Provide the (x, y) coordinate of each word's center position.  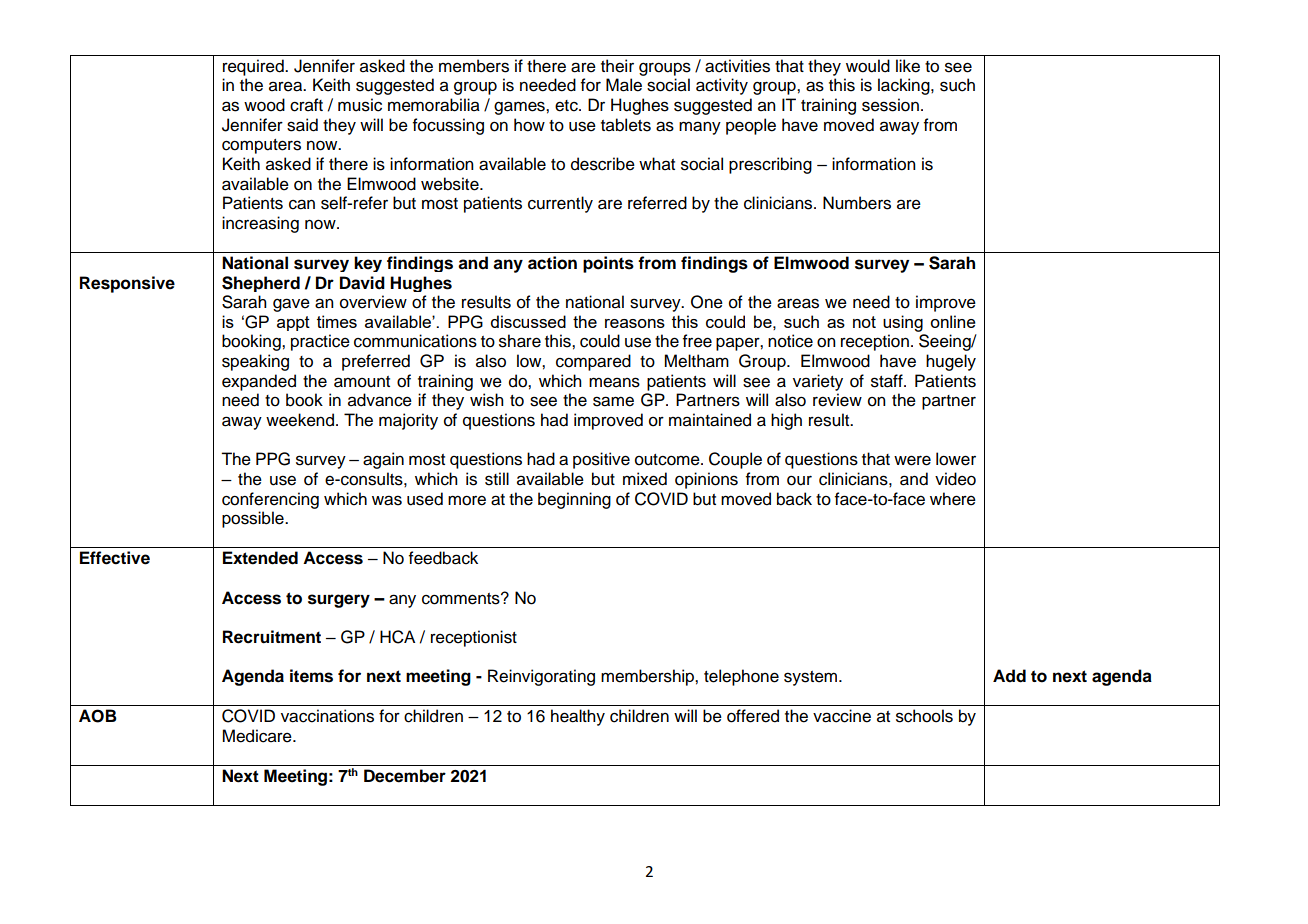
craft (306, 105)
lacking (905, 86)
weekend (300, 420)
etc (567, 106)
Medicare (258, 736)
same (613, 401)
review (837, 400)
